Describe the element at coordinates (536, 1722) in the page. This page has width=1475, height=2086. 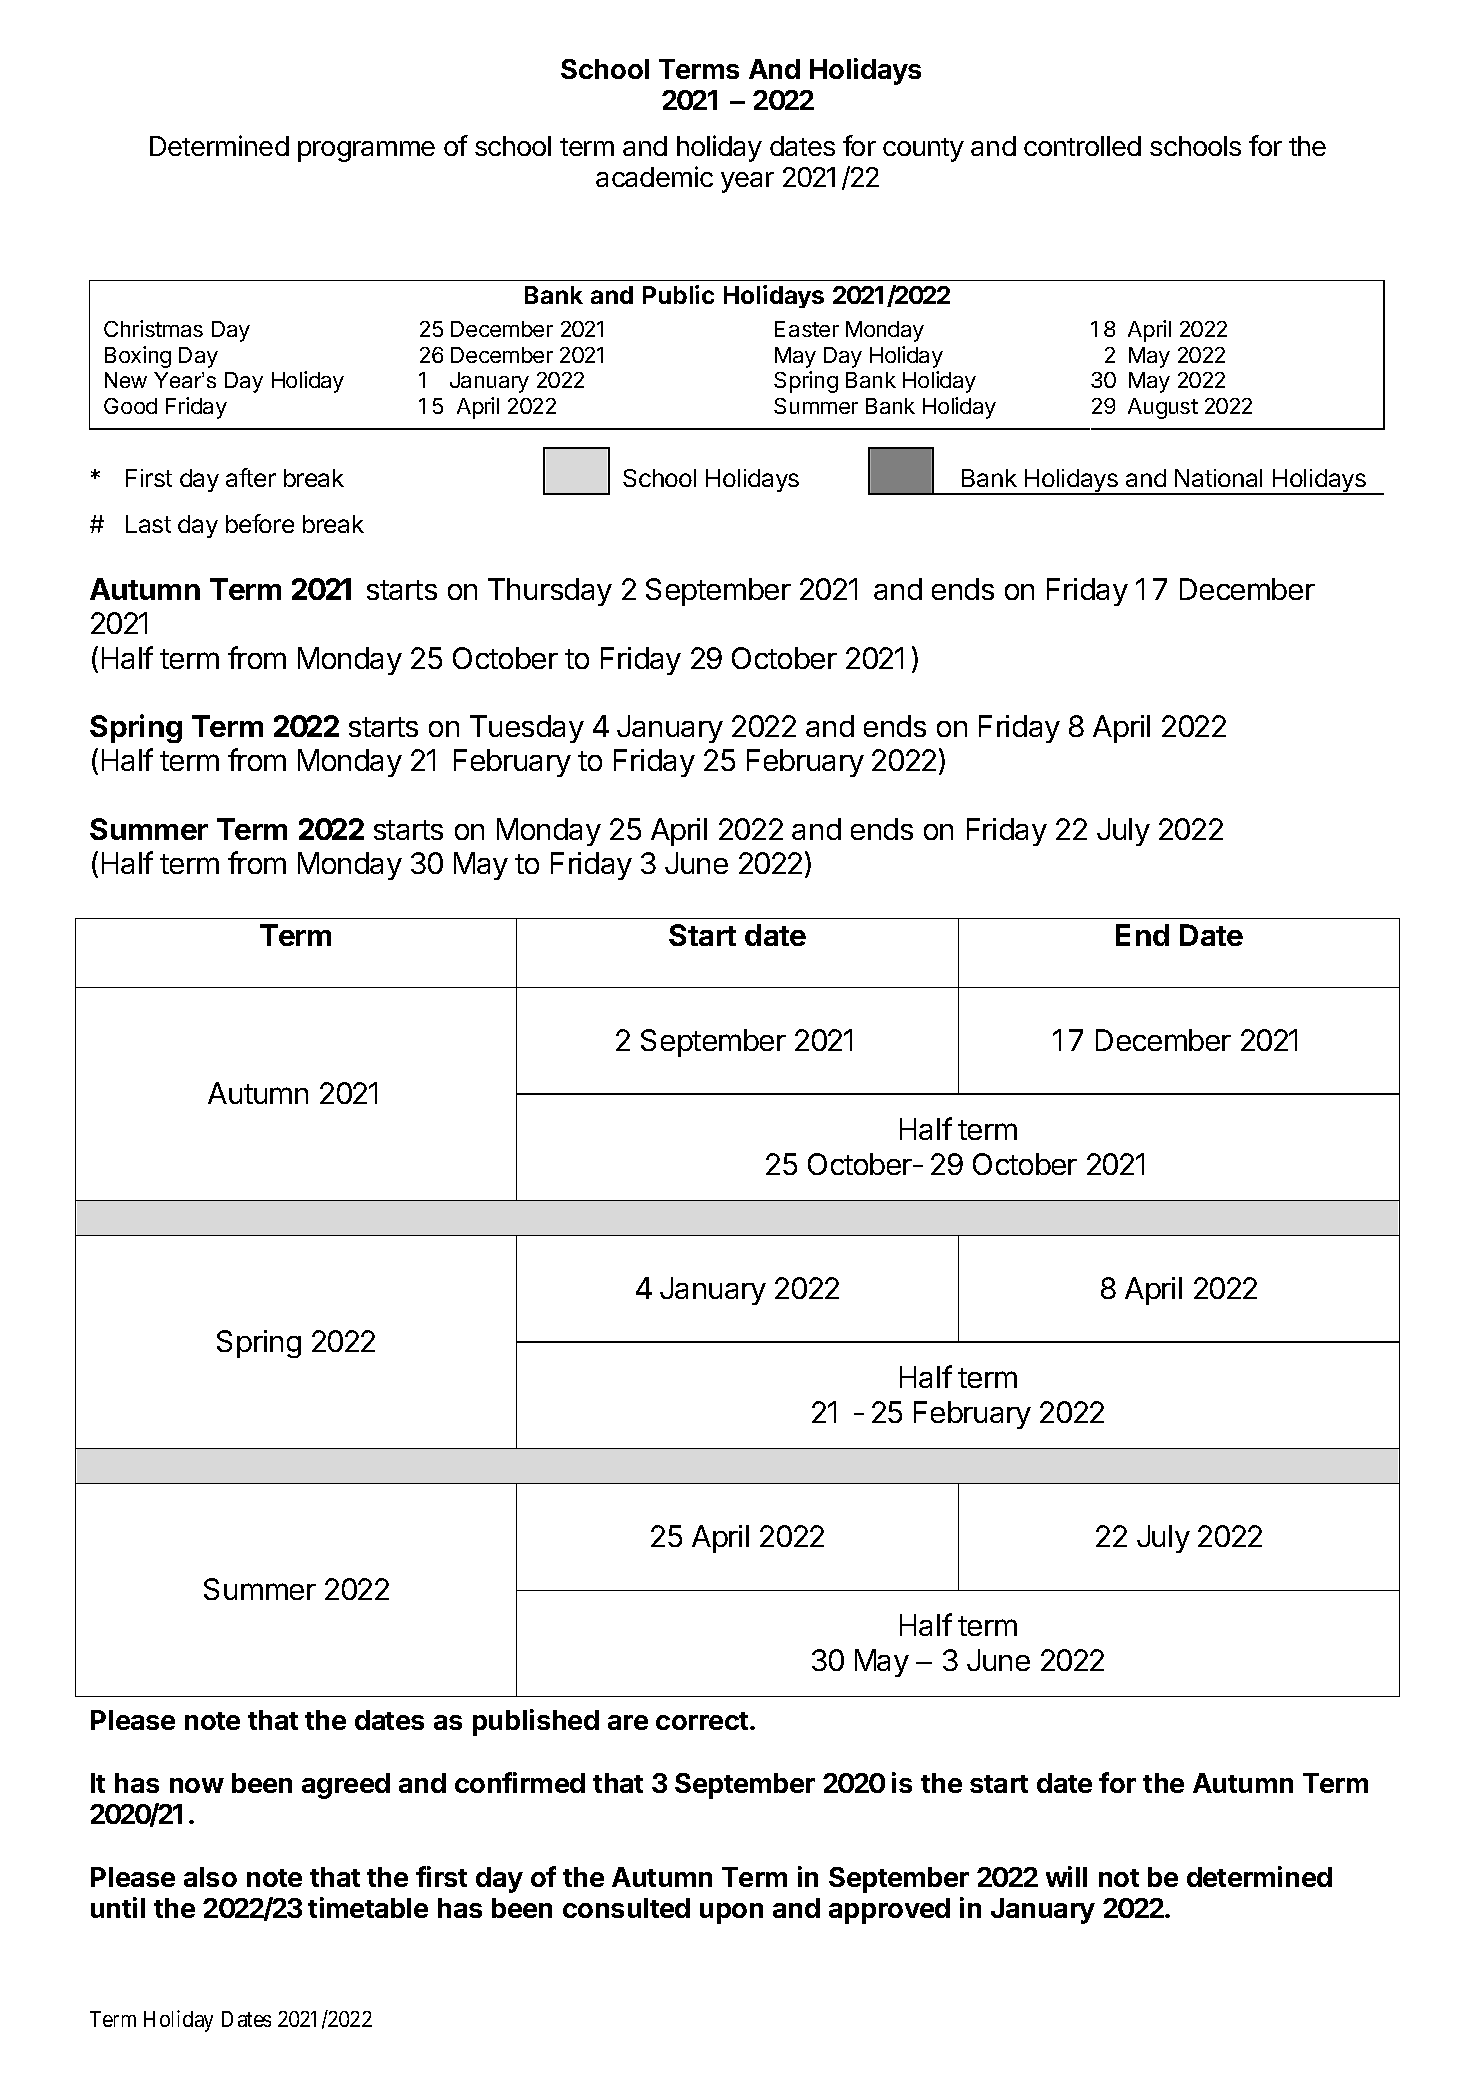
I see `published` at that location.
